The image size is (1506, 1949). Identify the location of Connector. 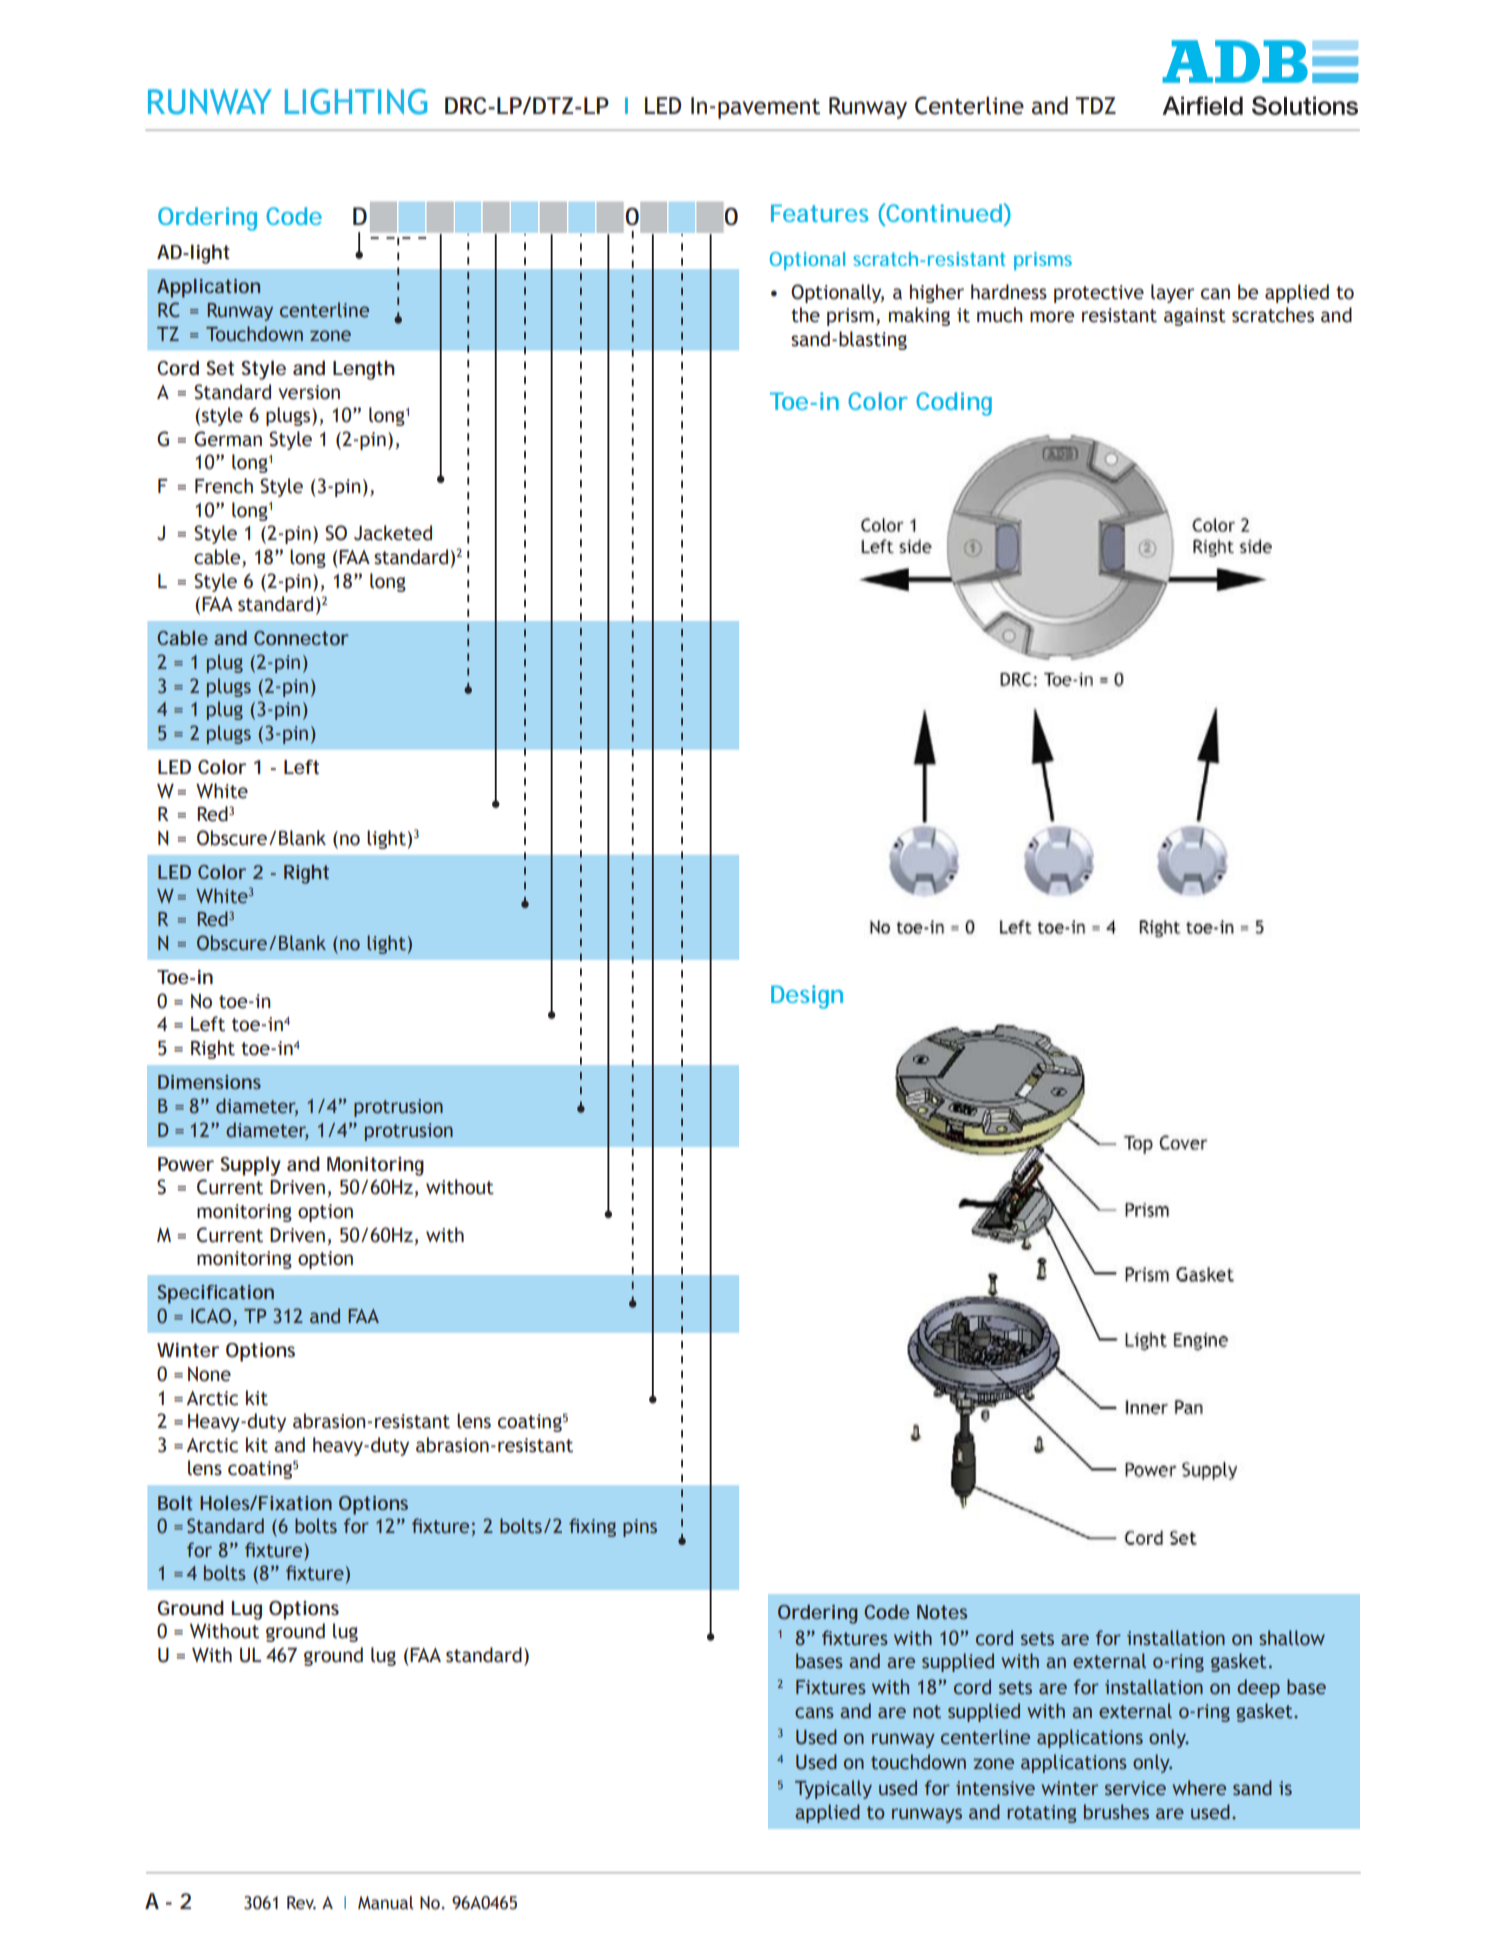
(301, 638).
